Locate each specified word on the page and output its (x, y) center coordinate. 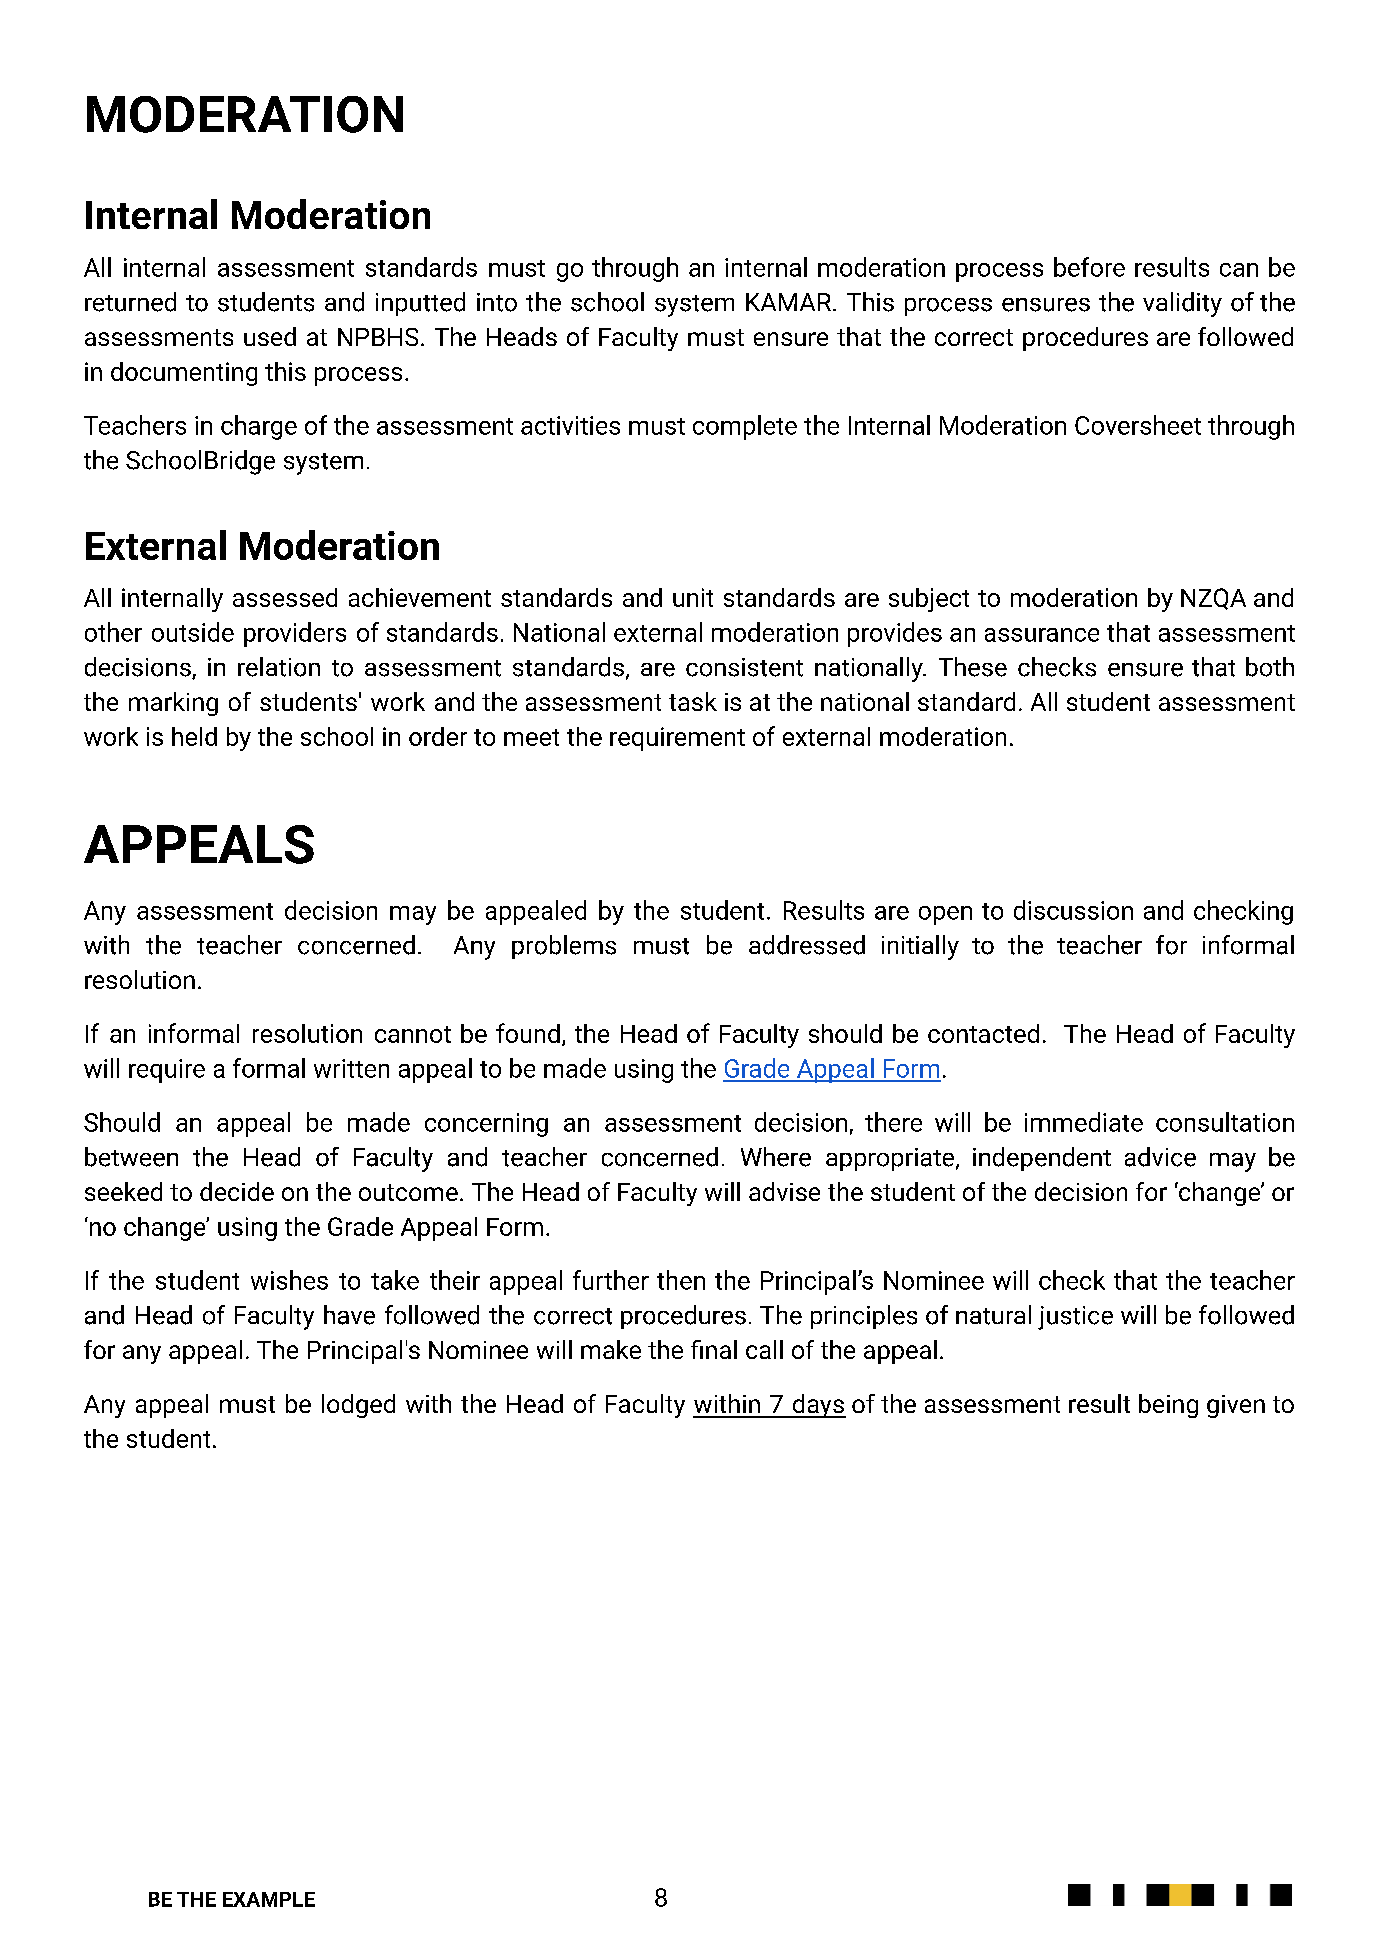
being (1168, 1406)
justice (1075, 1318)
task (693, 701)
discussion (1073, 910)
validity (1182, 304)
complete (745, 427)
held (194, 736)
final (714, 1349)
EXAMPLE (269, 1899)
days (818, 1406)
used (270, 336)
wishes (289, 1280)
